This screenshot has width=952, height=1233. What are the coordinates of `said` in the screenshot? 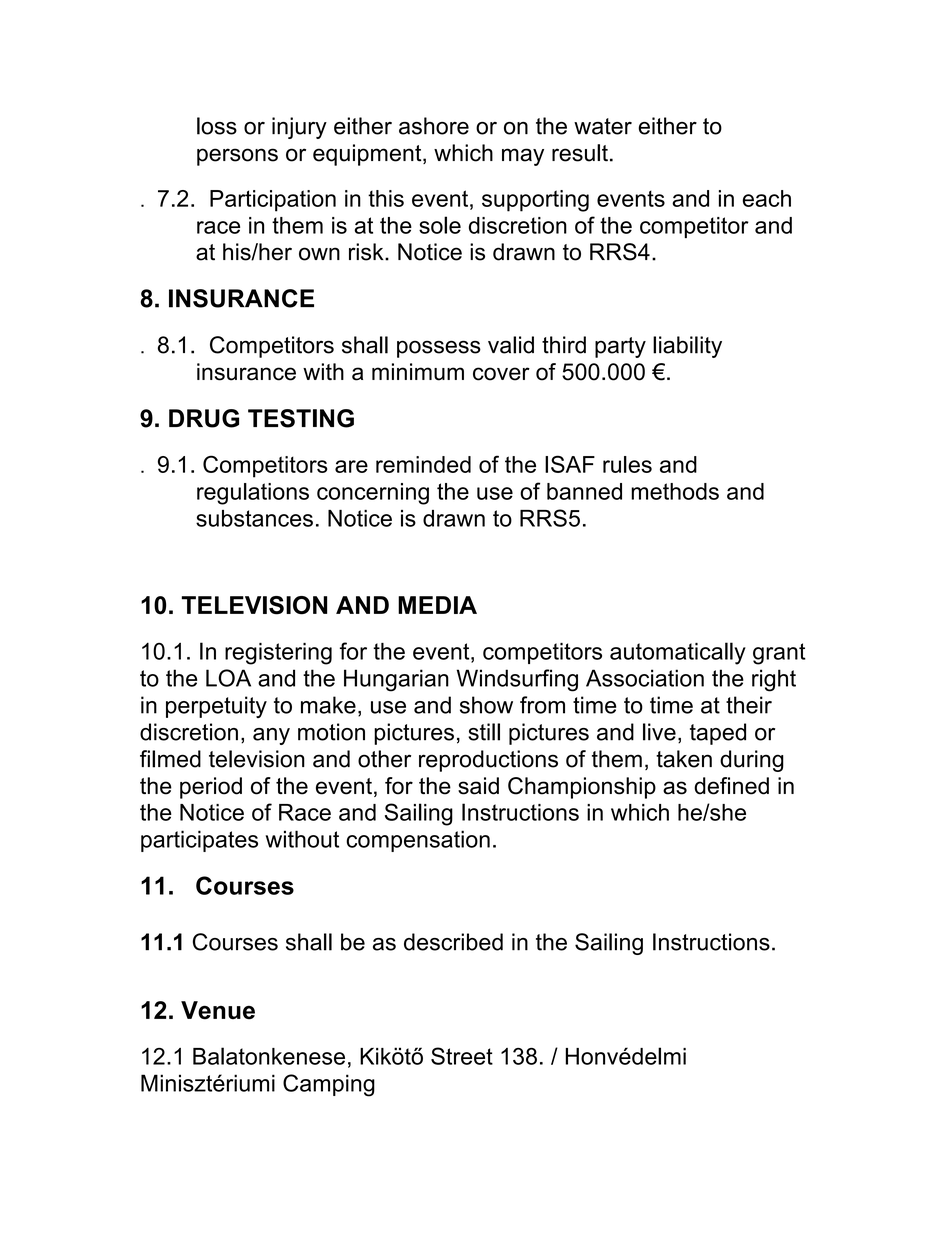 It's located at (478, 786).
